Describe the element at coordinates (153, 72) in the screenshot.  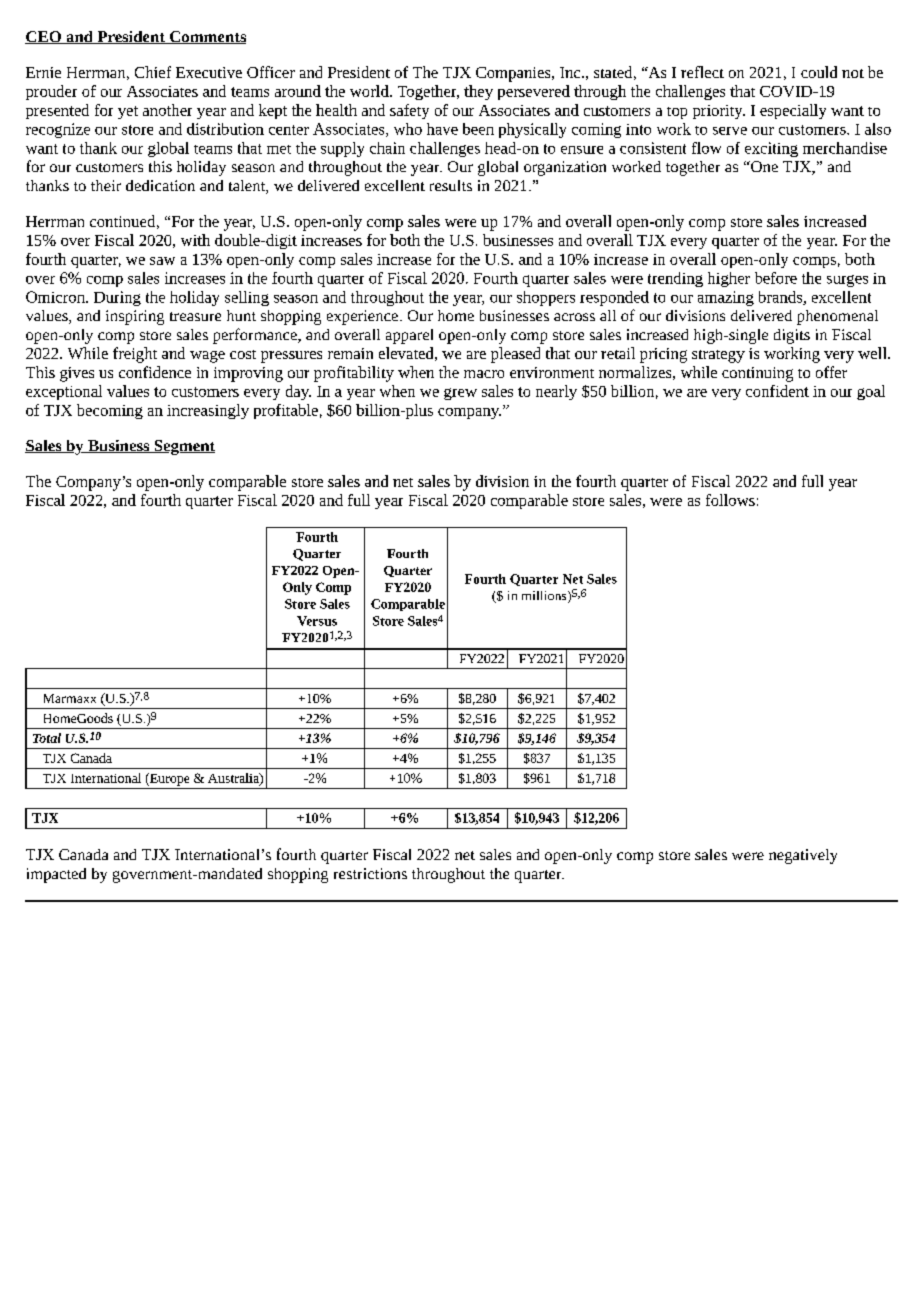
I see `Chief` at that location.
